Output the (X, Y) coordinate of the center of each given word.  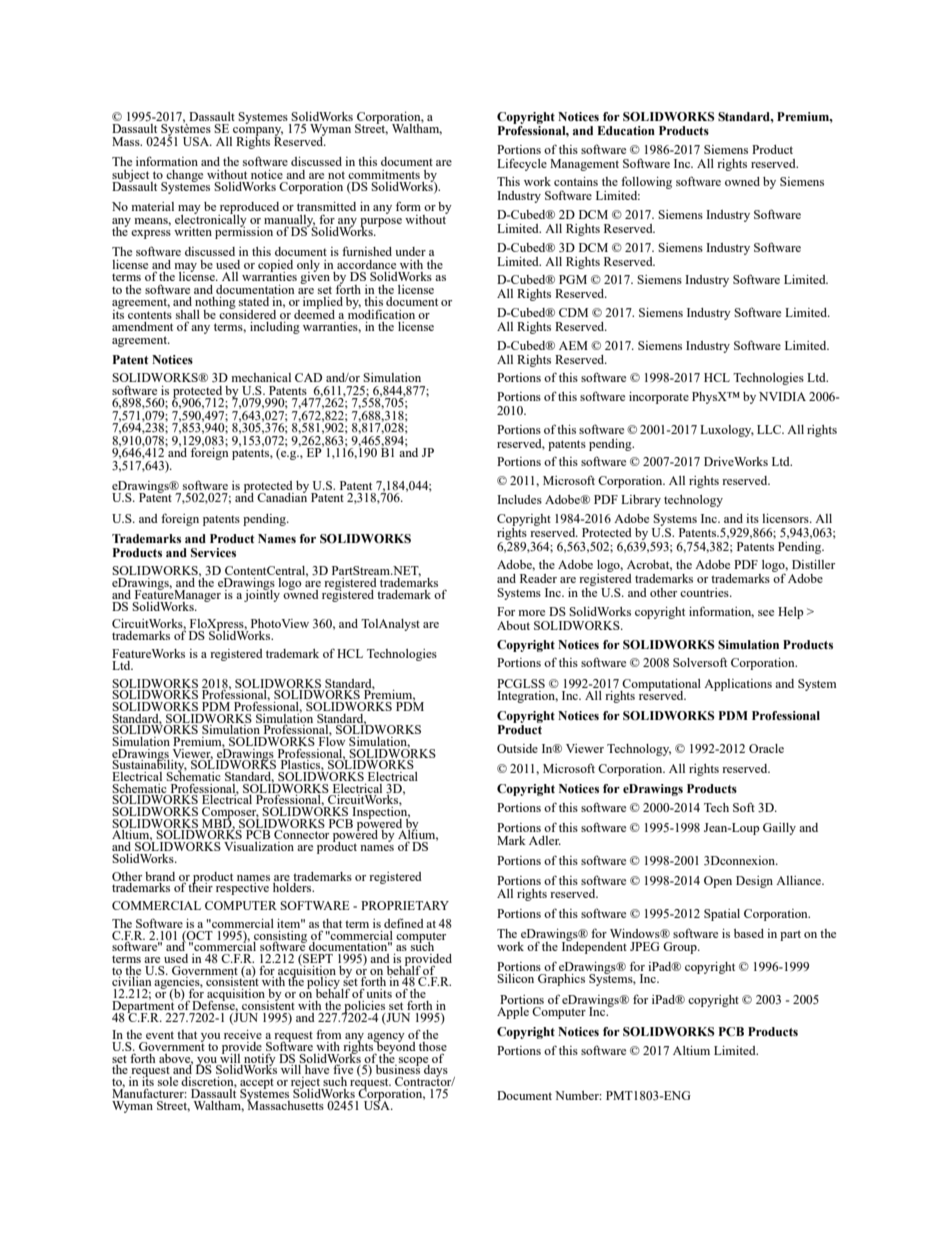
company (257, 133)
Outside (517, 748)
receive (243, 1034)
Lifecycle (522, 164)
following (645, 184)
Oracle (766, 748)
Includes (519, 499)
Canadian (282, 496)
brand (160, 876)
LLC (770, 429)
